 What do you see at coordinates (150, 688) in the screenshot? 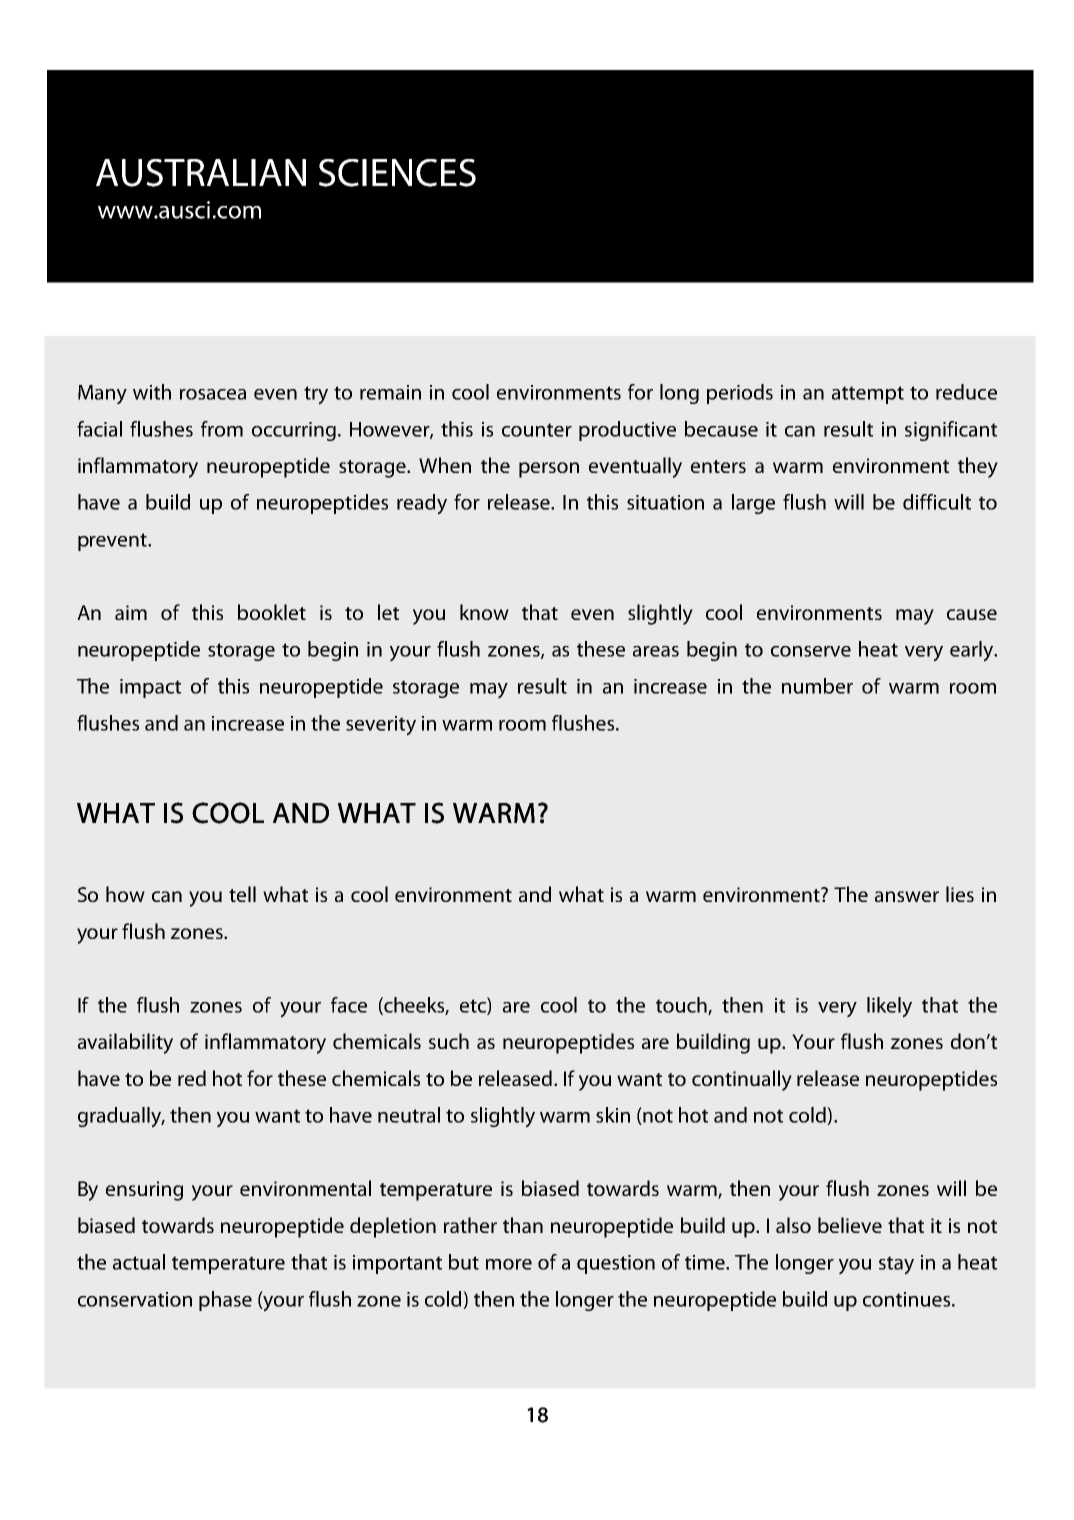
I see `impact` at bounding box center [150, 688].
